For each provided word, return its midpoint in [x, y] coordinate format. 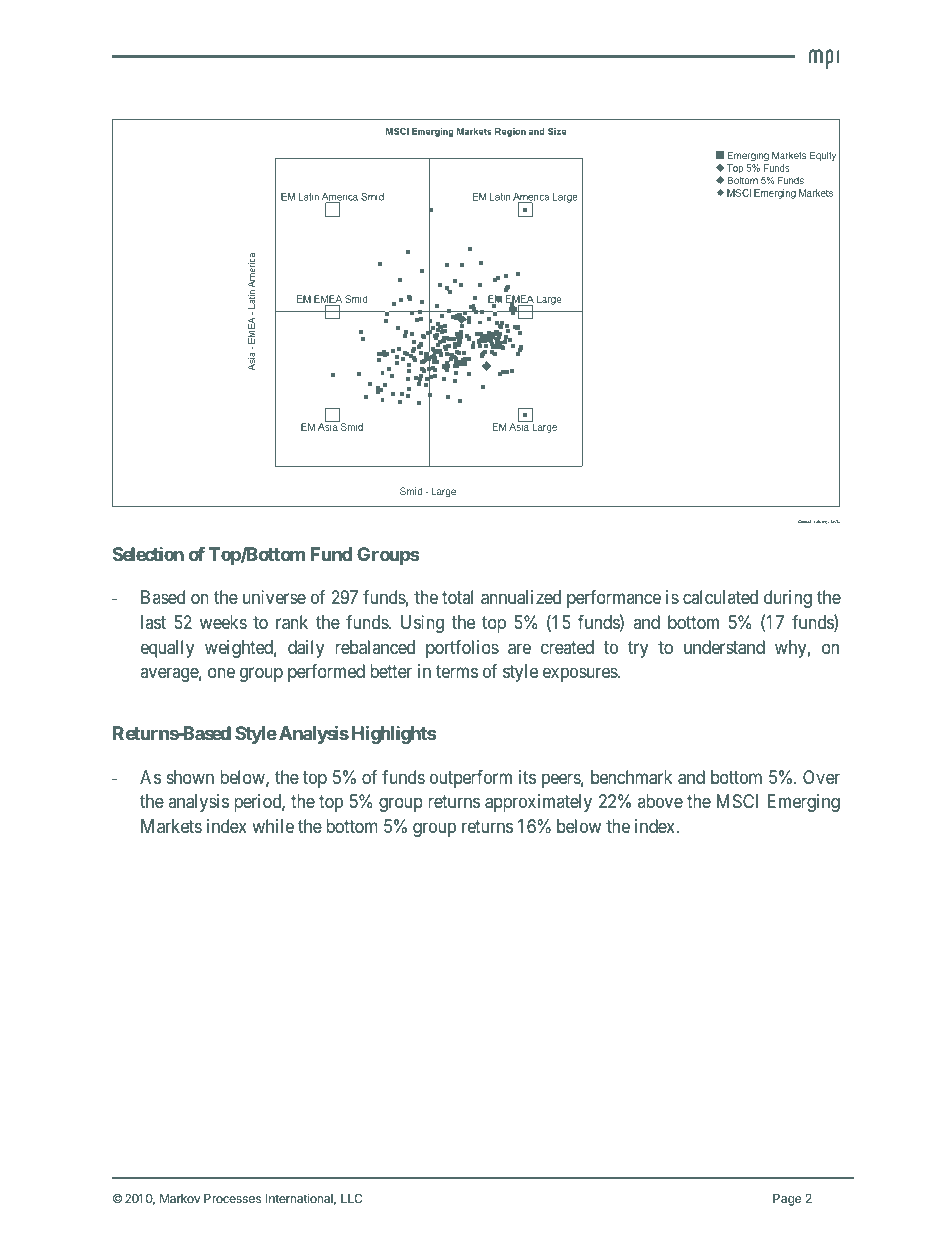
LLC [352, 1198]
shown [190, 777]
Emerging [804, 803]
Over [821, 777]
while [273, 826]
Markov [180, 1198]
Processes [232, 1198]
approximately [538, 803]
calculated [720, 597]
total [457, 597]
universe [274, 597]
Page [787, 1200]
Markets [171, 826]
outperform [471, 779]
